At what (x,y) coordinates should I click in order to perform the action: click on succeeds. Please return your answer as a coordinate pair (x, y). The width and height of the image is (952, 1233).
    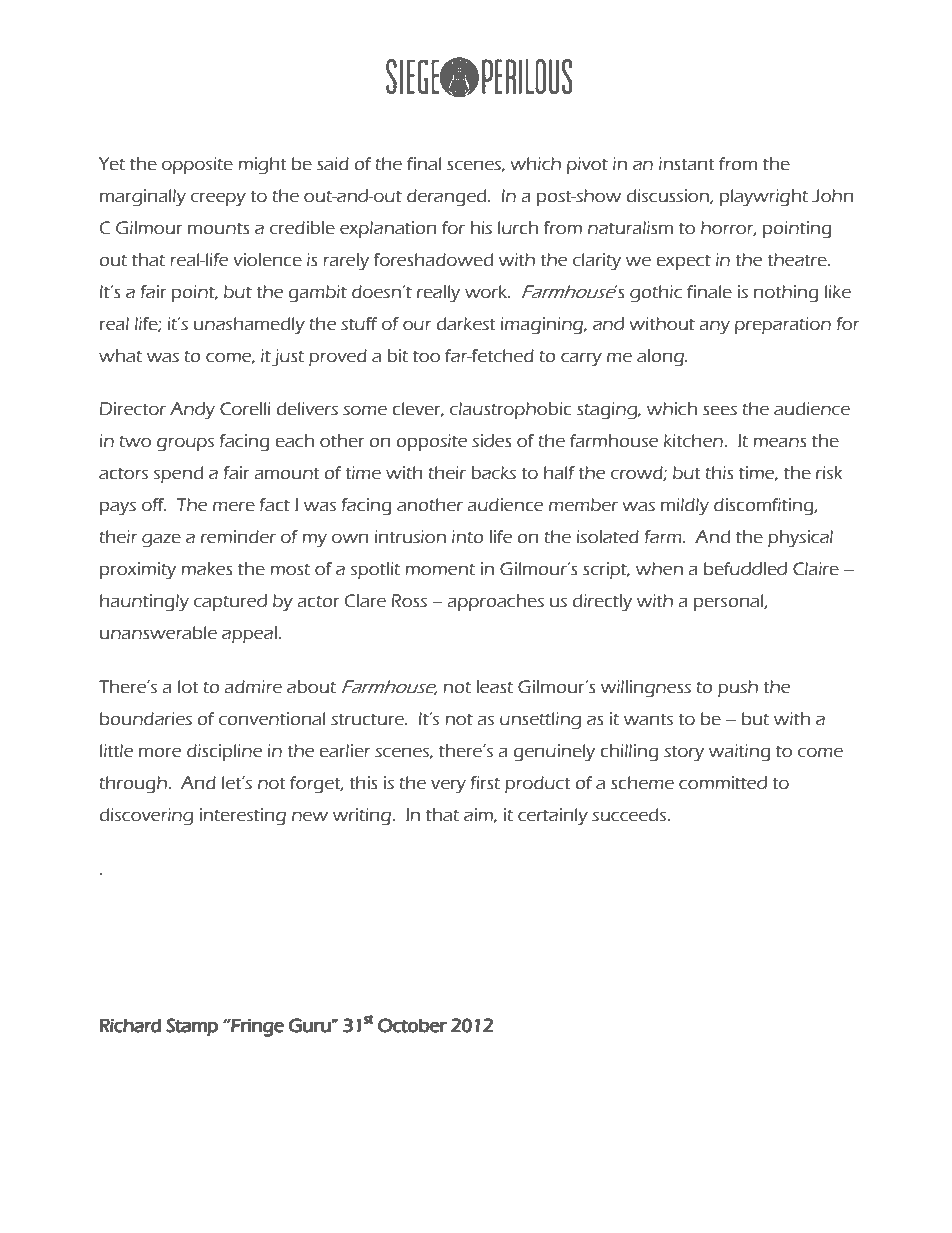
    Looking at the image, I should click on (630, 815).
